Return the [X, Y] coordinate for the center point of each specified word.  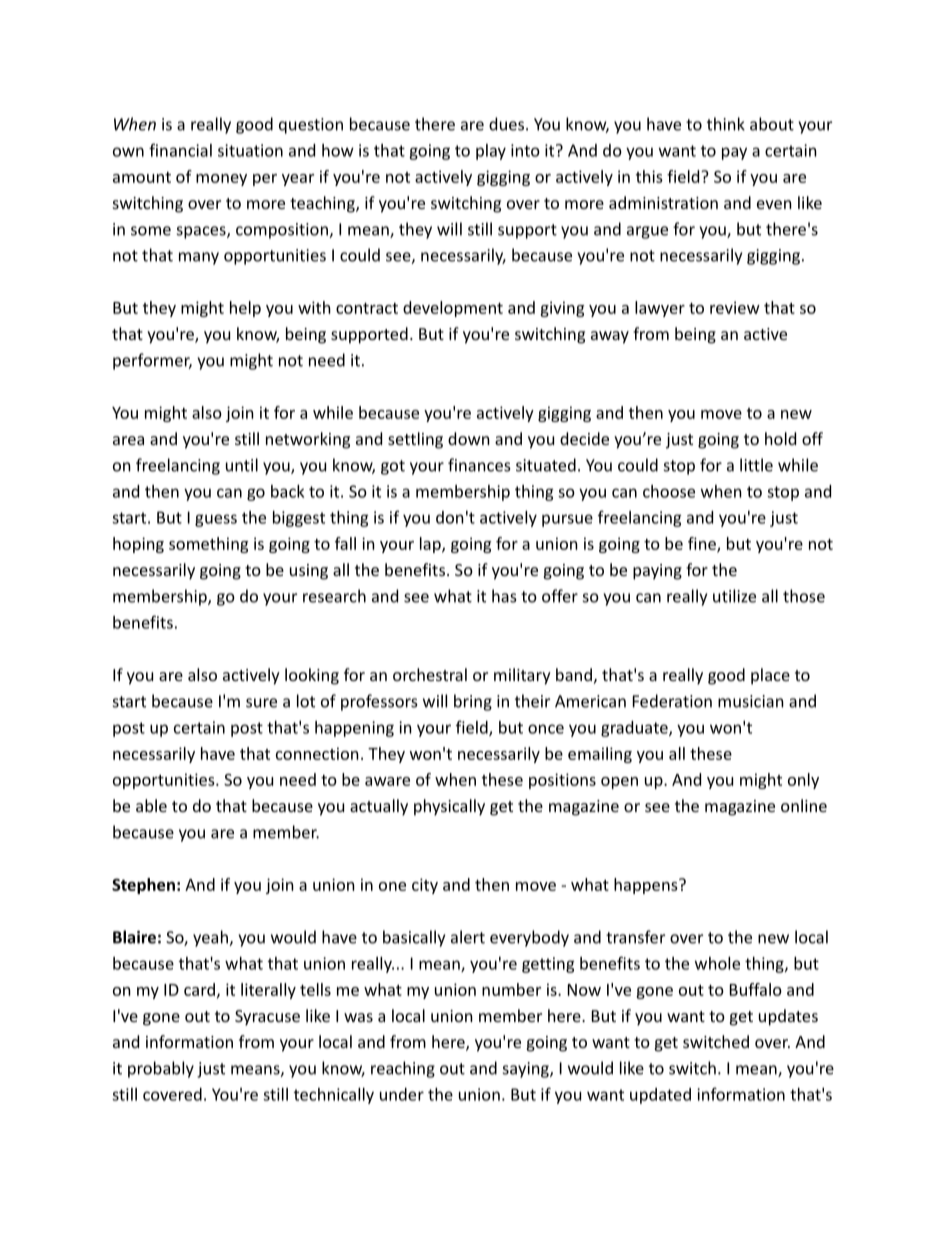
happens [647, 886]
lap [431, 545]
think [726, 124]
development [453, 309]
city [425, 886]
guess [216, 520]
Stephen [143, 886]
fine [703, 544]
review [735, 307]
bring [473, 702]
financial [180, 150]
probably [161, 1069]
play [491, 152]
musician [751, 701]
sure [261, 703]
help [245, 309]
